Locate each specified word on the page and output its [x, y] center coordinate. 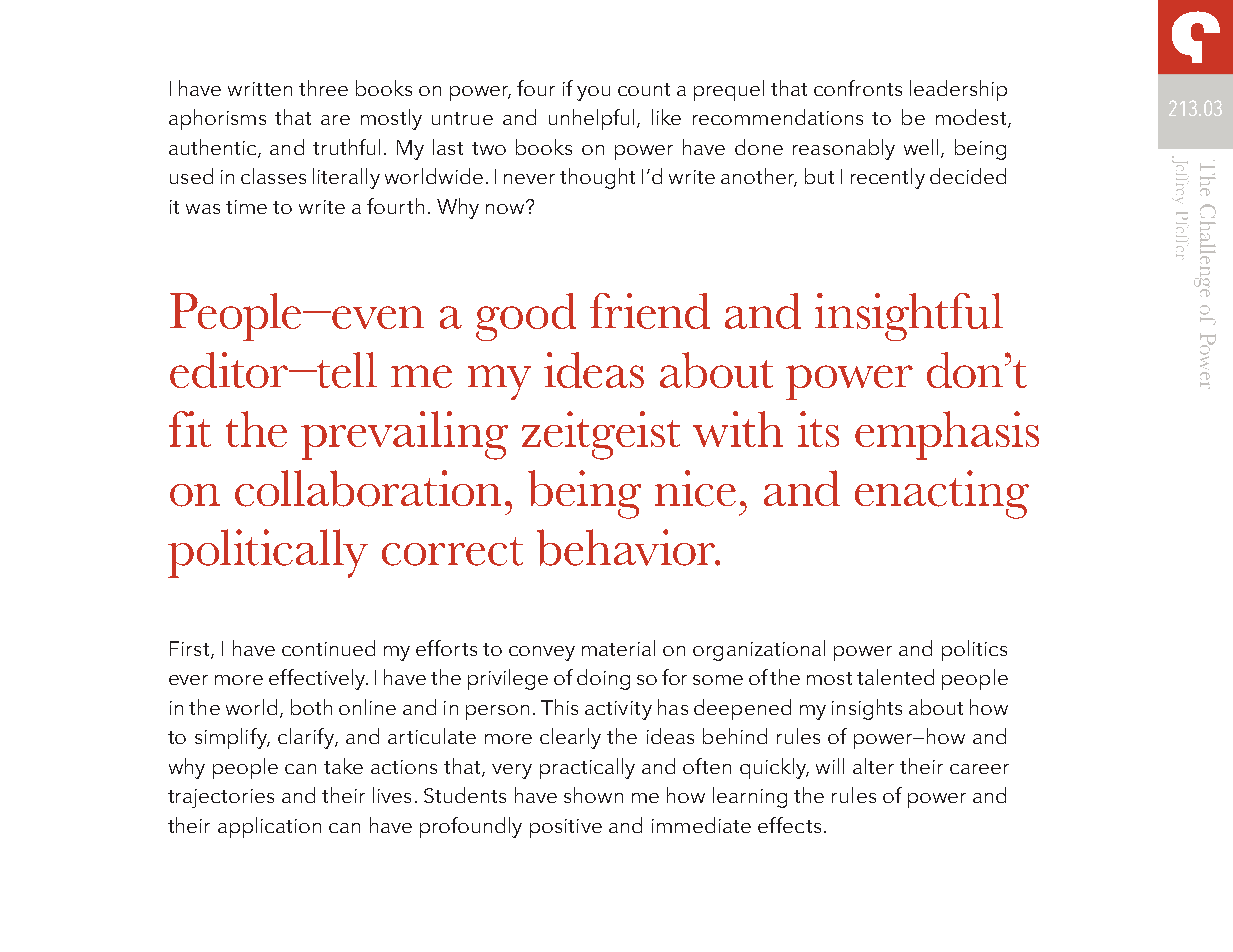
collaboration [368, 488]
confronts [858, 88]
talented [895, 677]
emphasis [947, 435]
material [618, 648]
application [269, 827]
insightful [909, 317]
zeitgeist [601, 435]
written [260, 89]
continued [328, 648]
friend [650, 311]
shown [593, 795]
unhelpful [591, 119]
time [246, 207]
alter [873, 766]
